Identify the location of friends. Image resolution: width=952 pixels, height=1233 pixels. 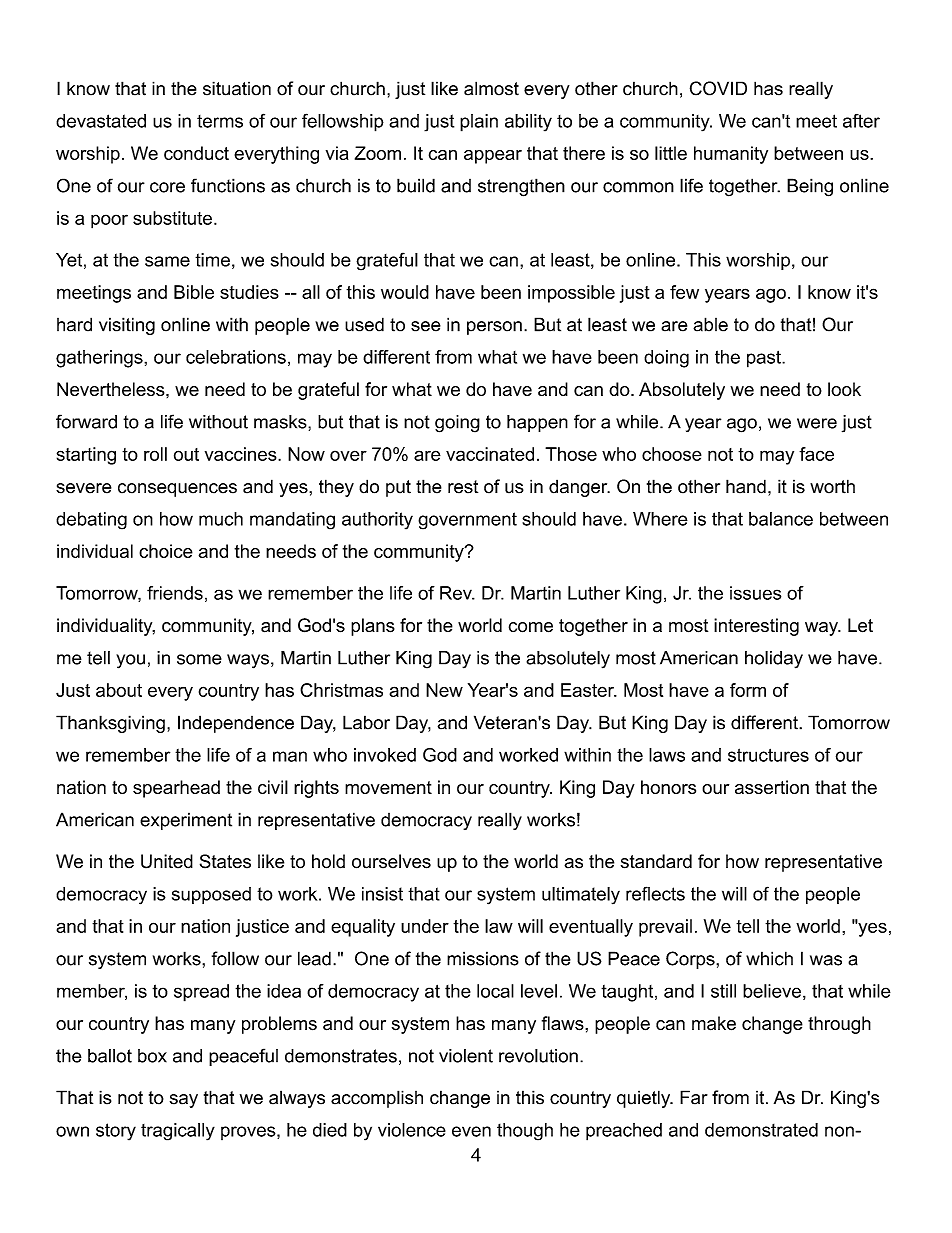
(175, 593).
